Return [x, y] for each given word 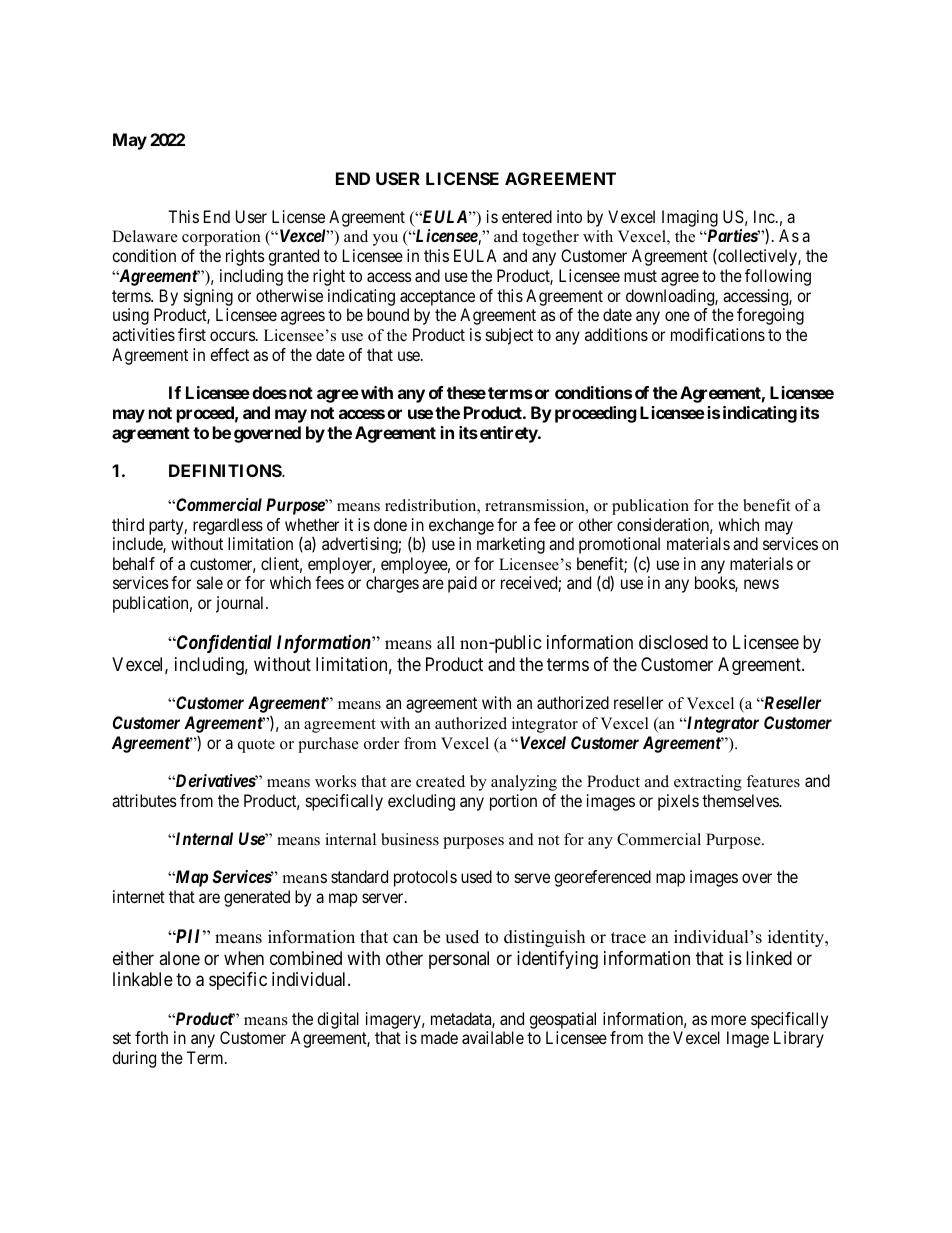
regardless [228, 526]
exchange [461, 526]
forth [151, 1037]
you [385, 240]
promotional [619, 547]
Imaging [690, 220]
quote [256, 746]
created [440, 781]
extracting [708, 783]
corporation [221, 238]
